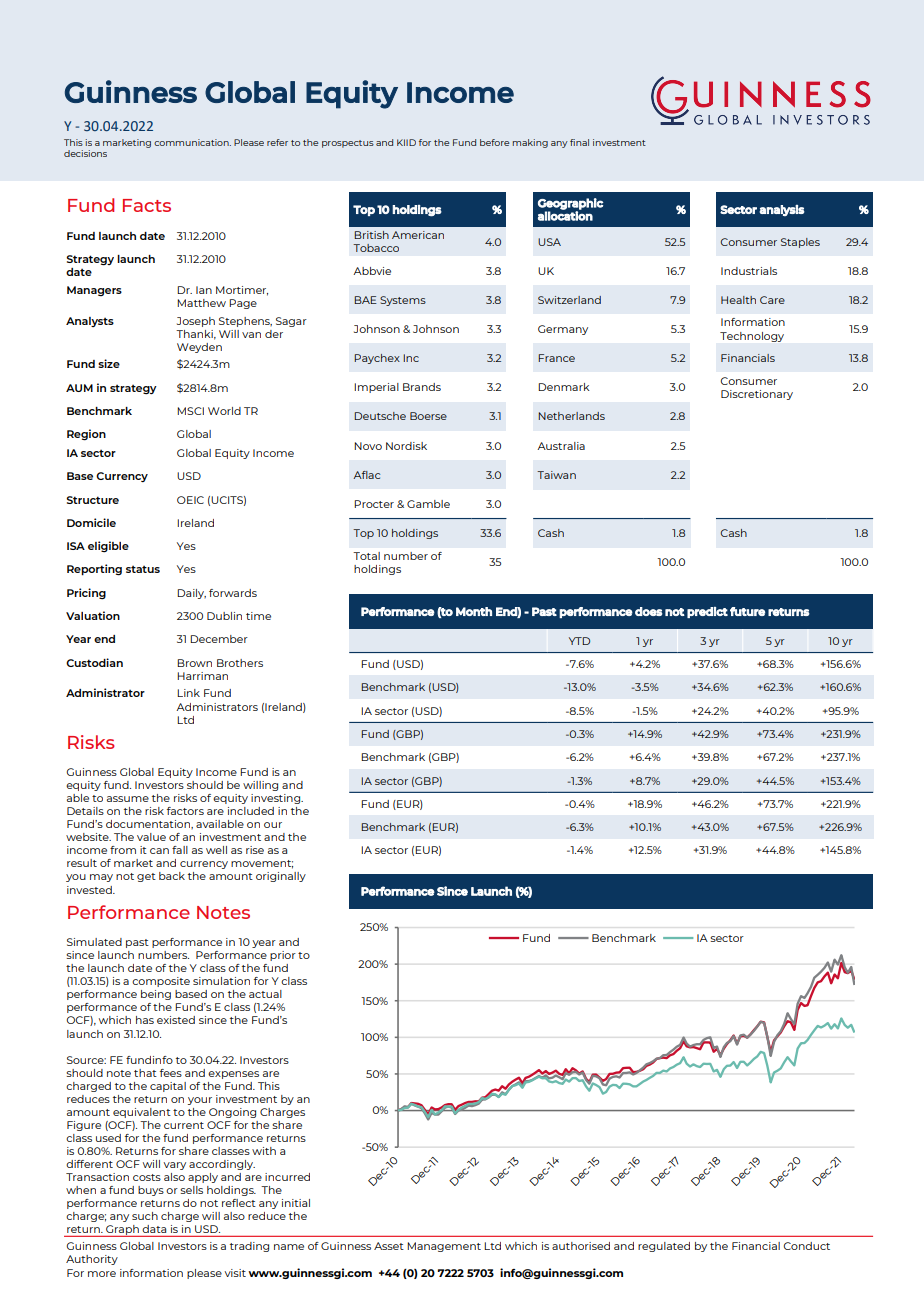 This screenshot has height=1308, width=924. I want to click on analysis, so click(782, 210).
